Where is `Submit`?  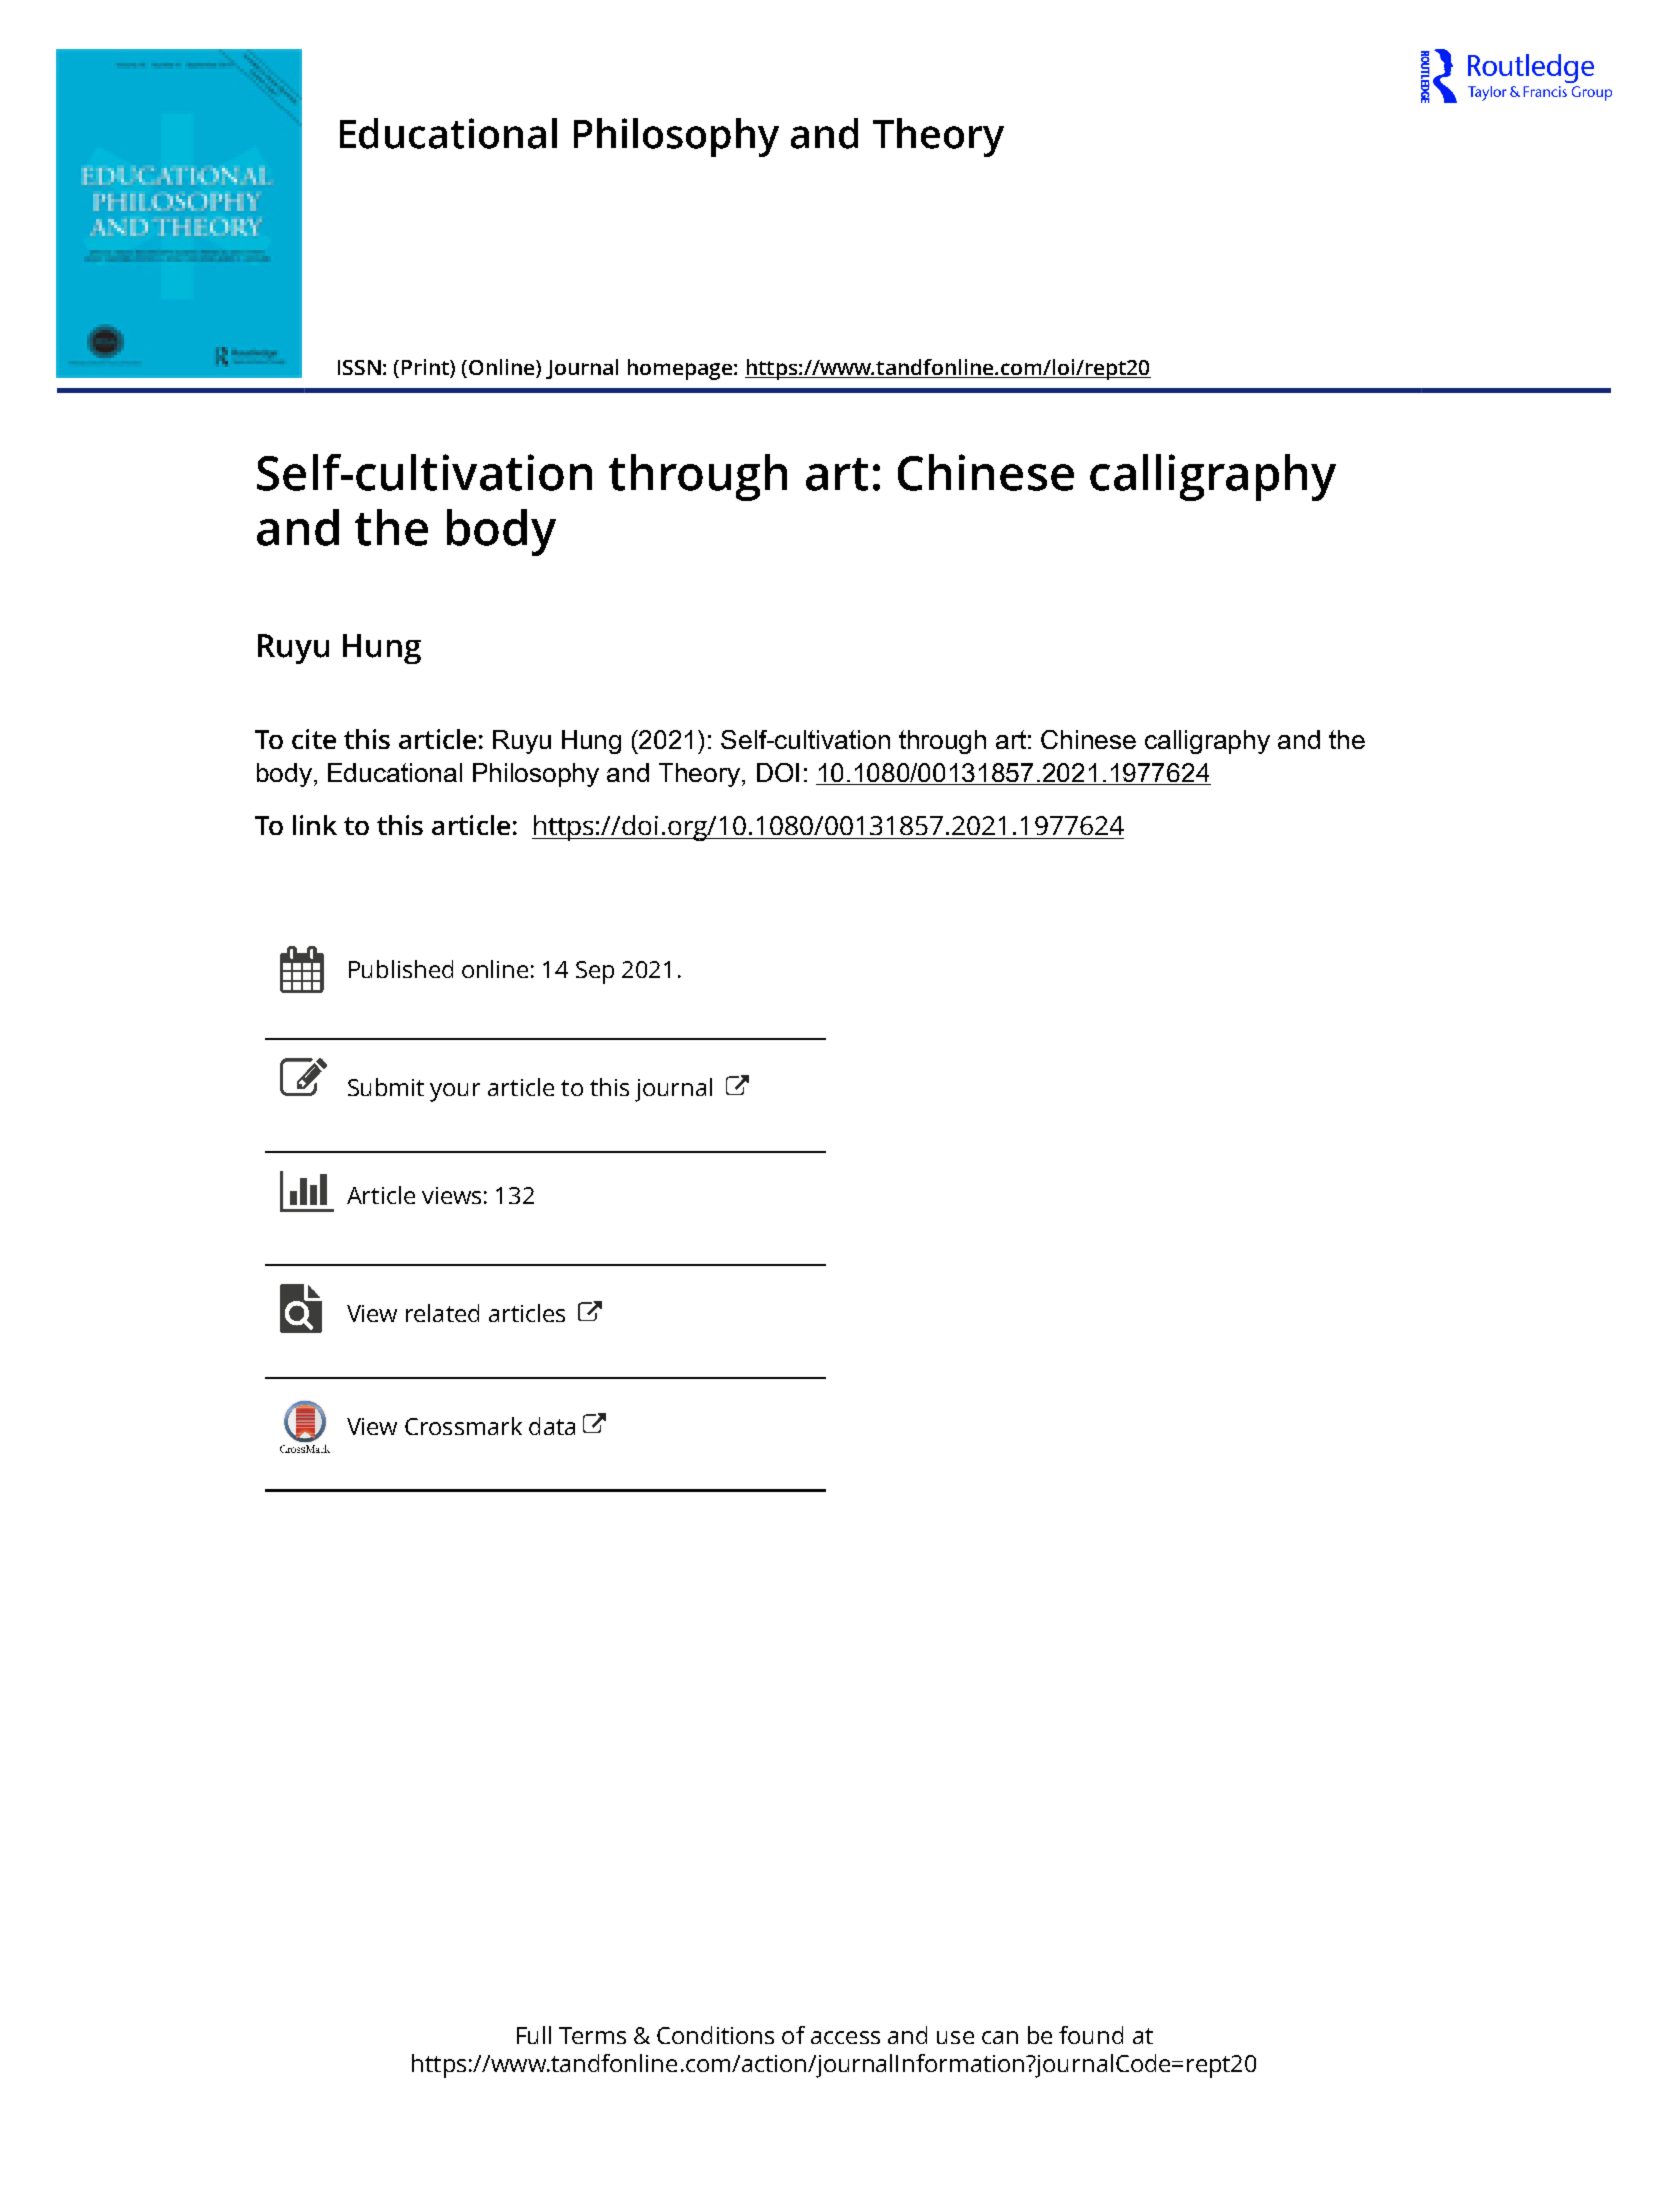 Submit is located at coordinates (386, 1087).
